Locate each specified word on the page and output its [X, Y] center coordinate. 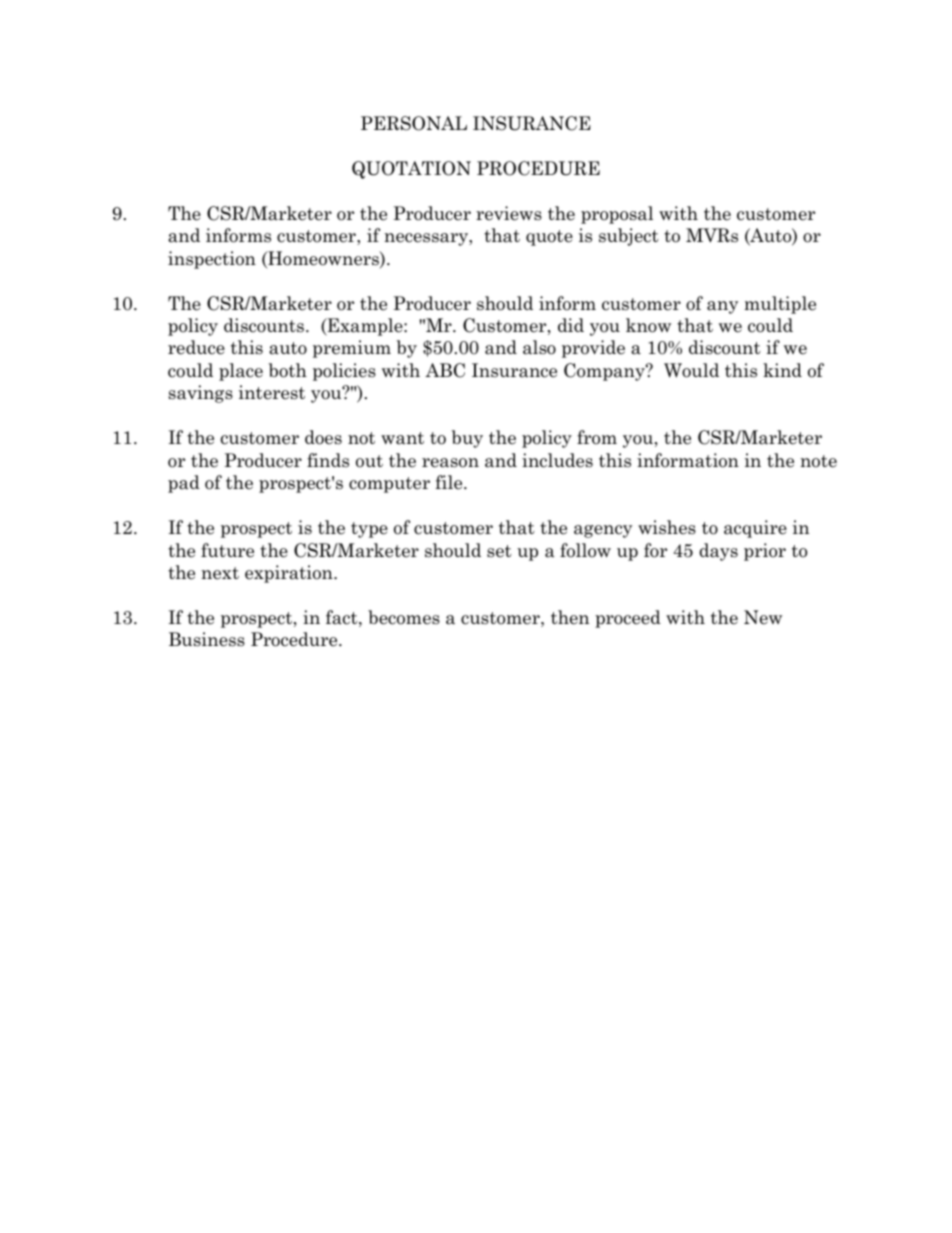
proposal [617, 215]
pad [184, 484]
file [450, 482]
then [570, 617]
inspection [212, 260]
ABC [445, 370]
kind [782, 370]
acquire [755, 529]
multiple [780, 305]
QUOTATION [411, 170]
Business [207, 639]
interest [272, 392]
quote [549, 238]
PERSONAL [414, 123]
